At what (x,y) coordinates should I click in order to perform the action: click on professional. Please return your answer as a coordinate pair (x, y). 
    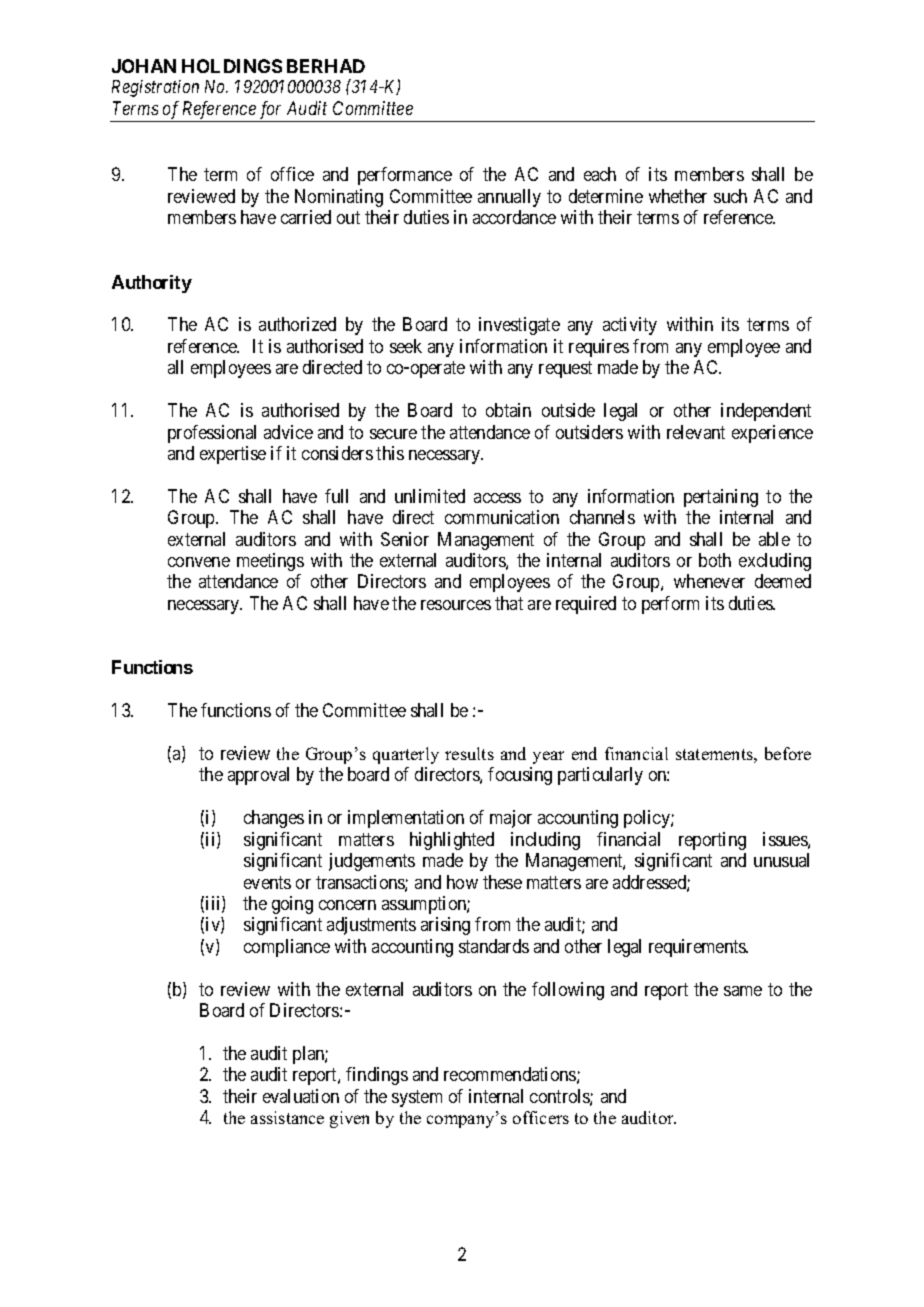
    Looking at the image, I should click on (212, 434).
